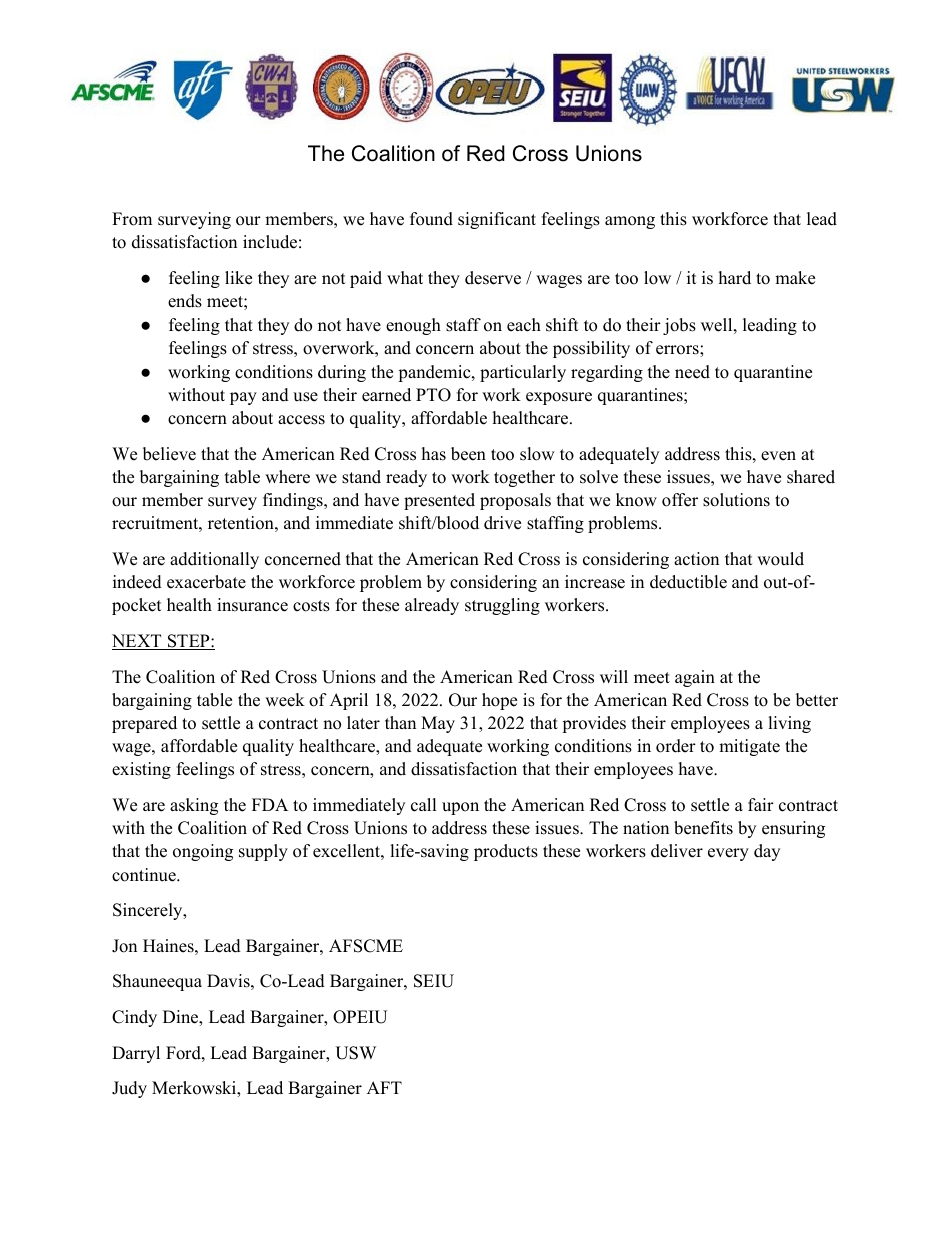 This screenshot has width=952, height=1233. What do you see at coordinates (434, 981) in the screenshot?
I see `SEIU` at bounding box center [434, 981].
